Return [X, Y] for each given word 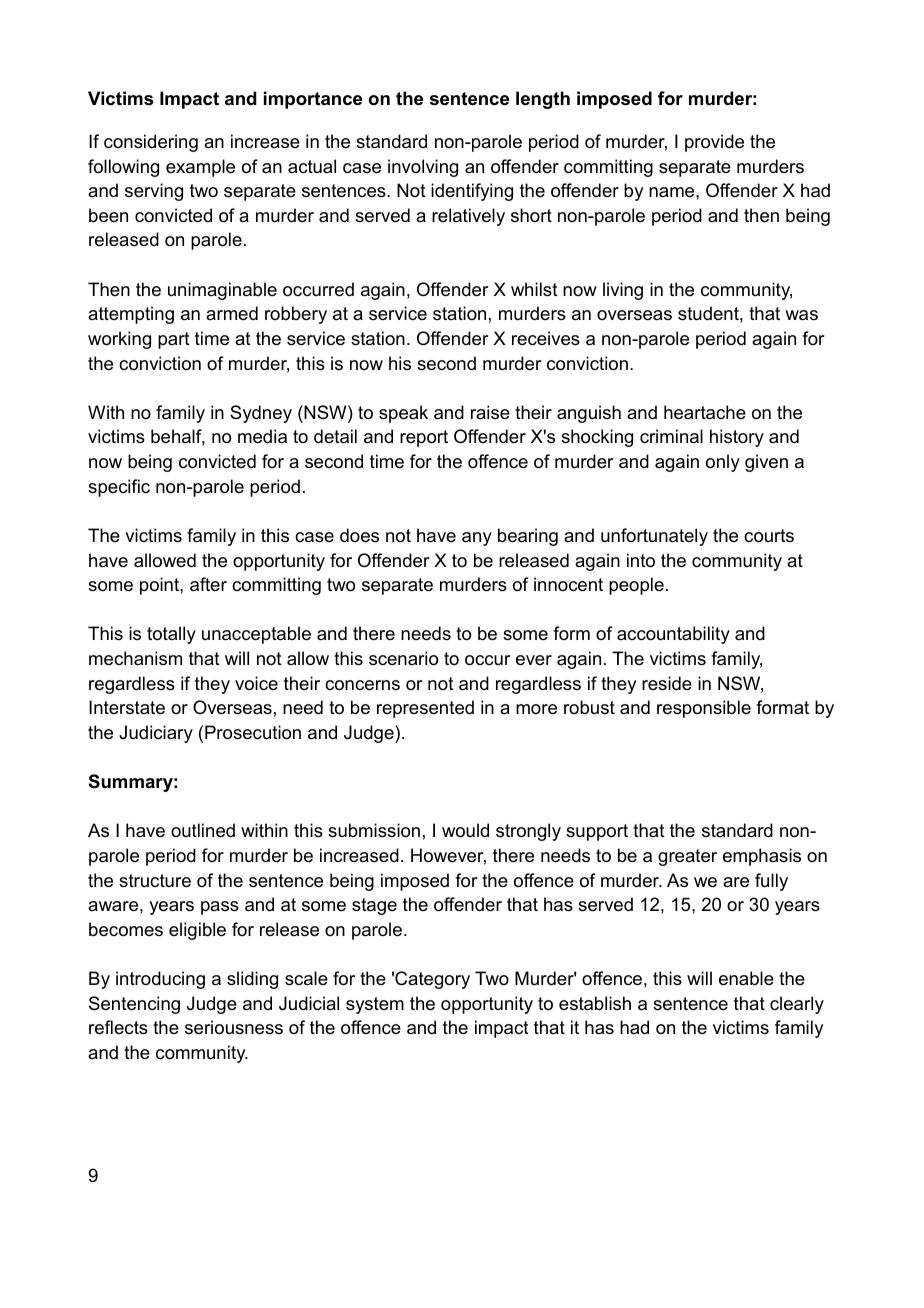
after [208, 584]
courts [769, 536]
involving [423, 168]
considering [151, 143]
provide [714, 143]
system [375, 1005]
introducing [160, 980]
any [477, 539]
